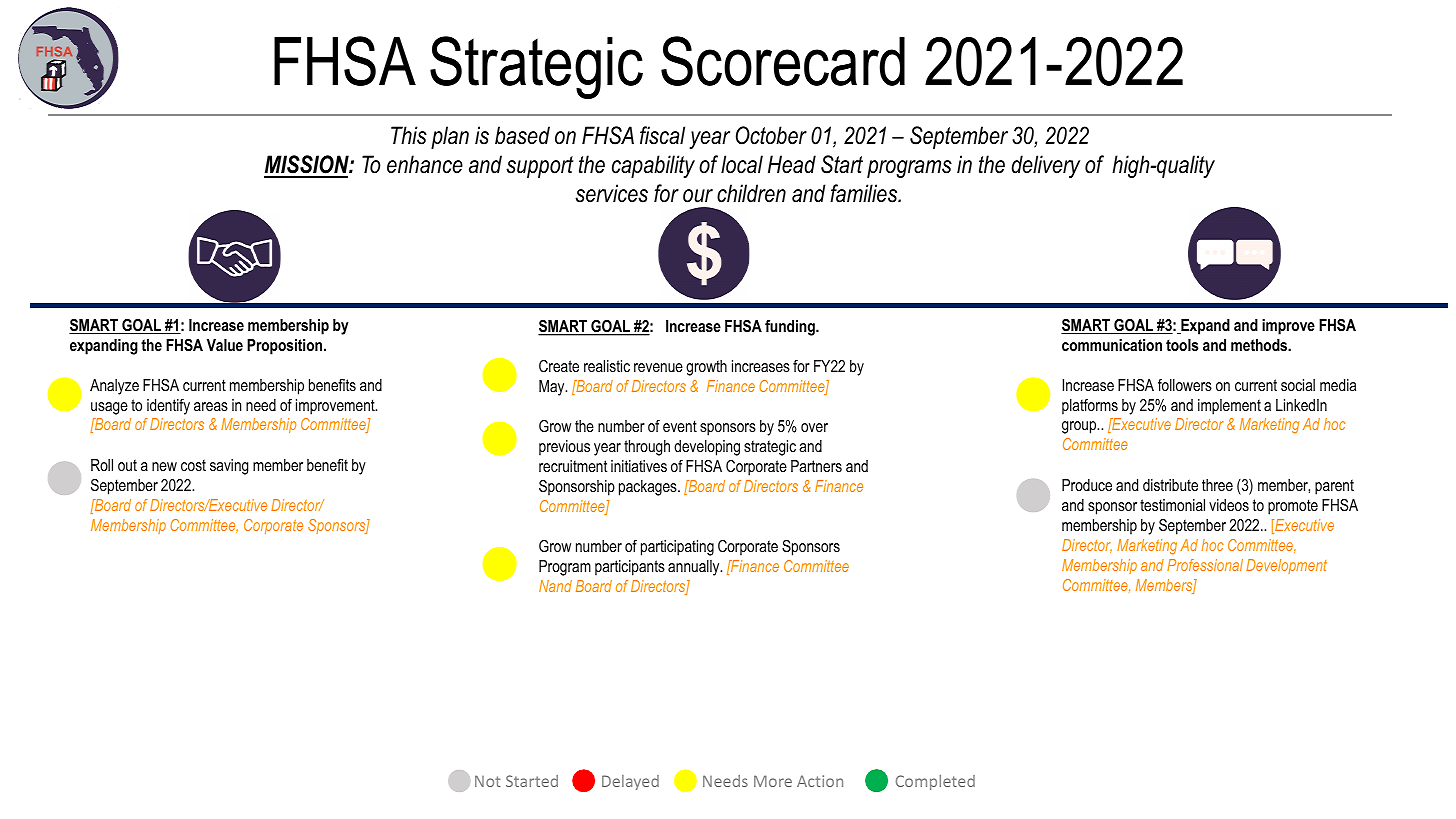  Describe the element at coordinates (783, 61) in the screenshot. I see `Scorecard` at that location.
